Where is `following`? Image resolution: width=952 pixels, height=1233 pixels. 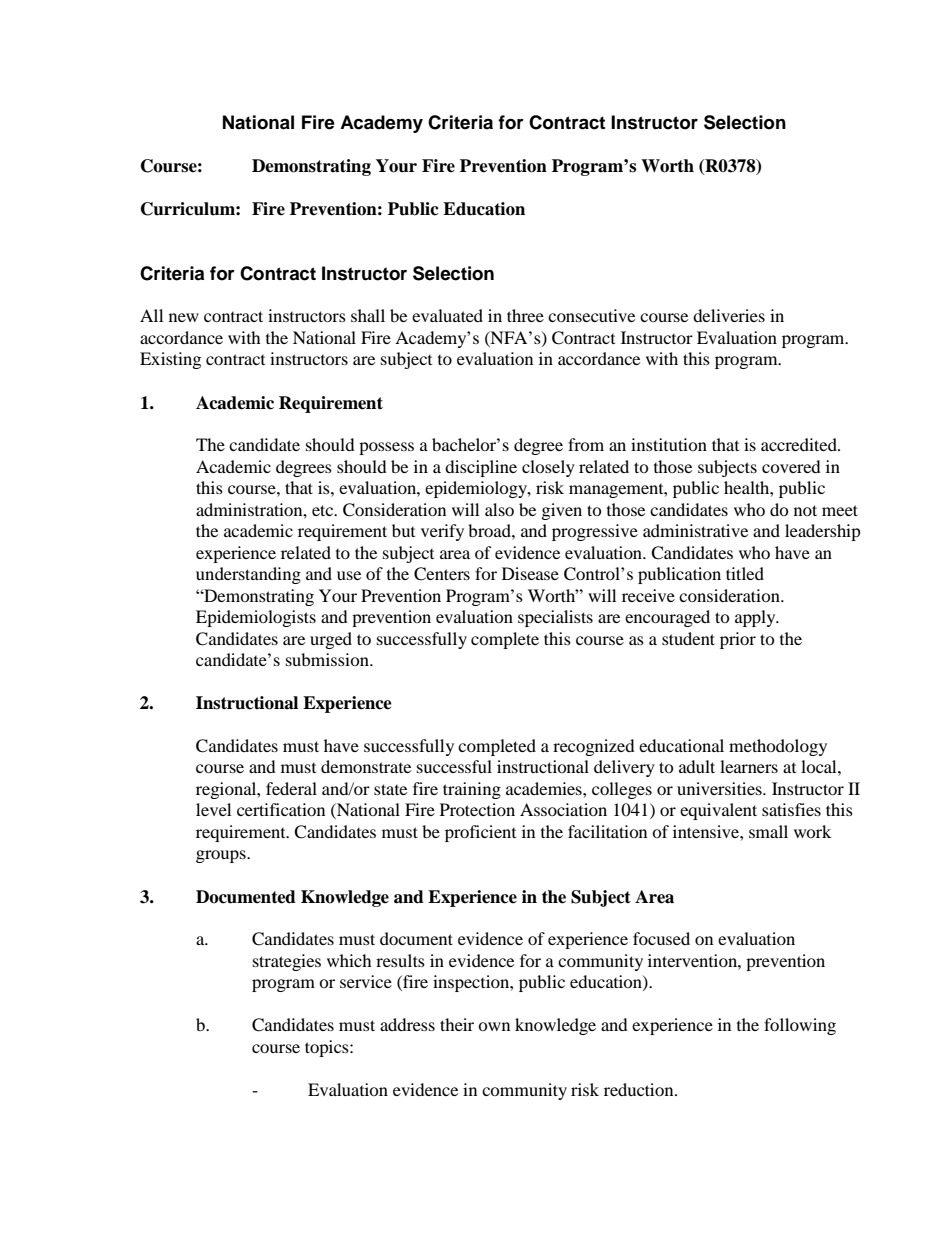
following is located at coordinates (800, 1026).
